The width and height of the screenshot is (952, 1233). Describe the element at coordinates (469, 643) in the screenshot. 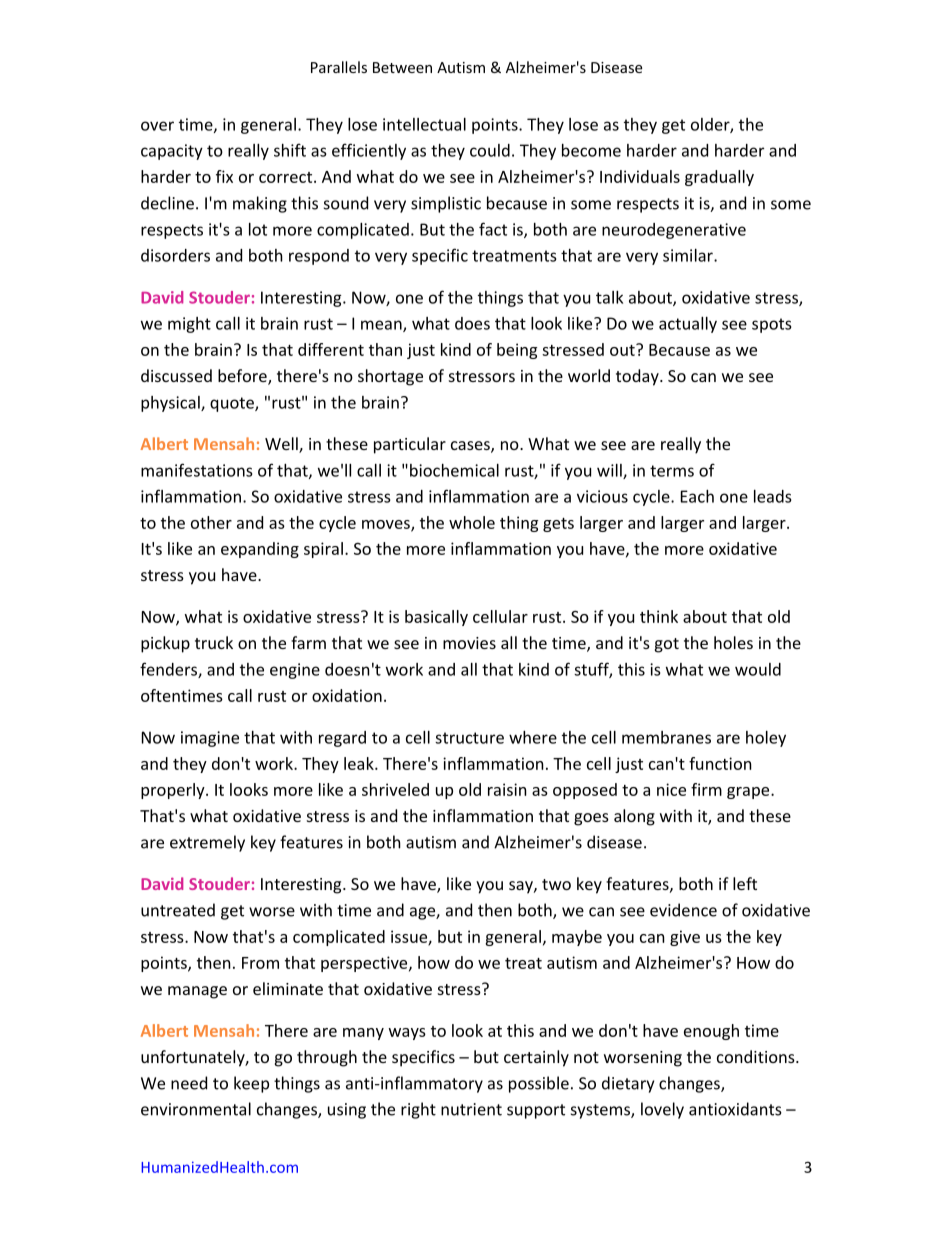

I see `movies` at that location.
